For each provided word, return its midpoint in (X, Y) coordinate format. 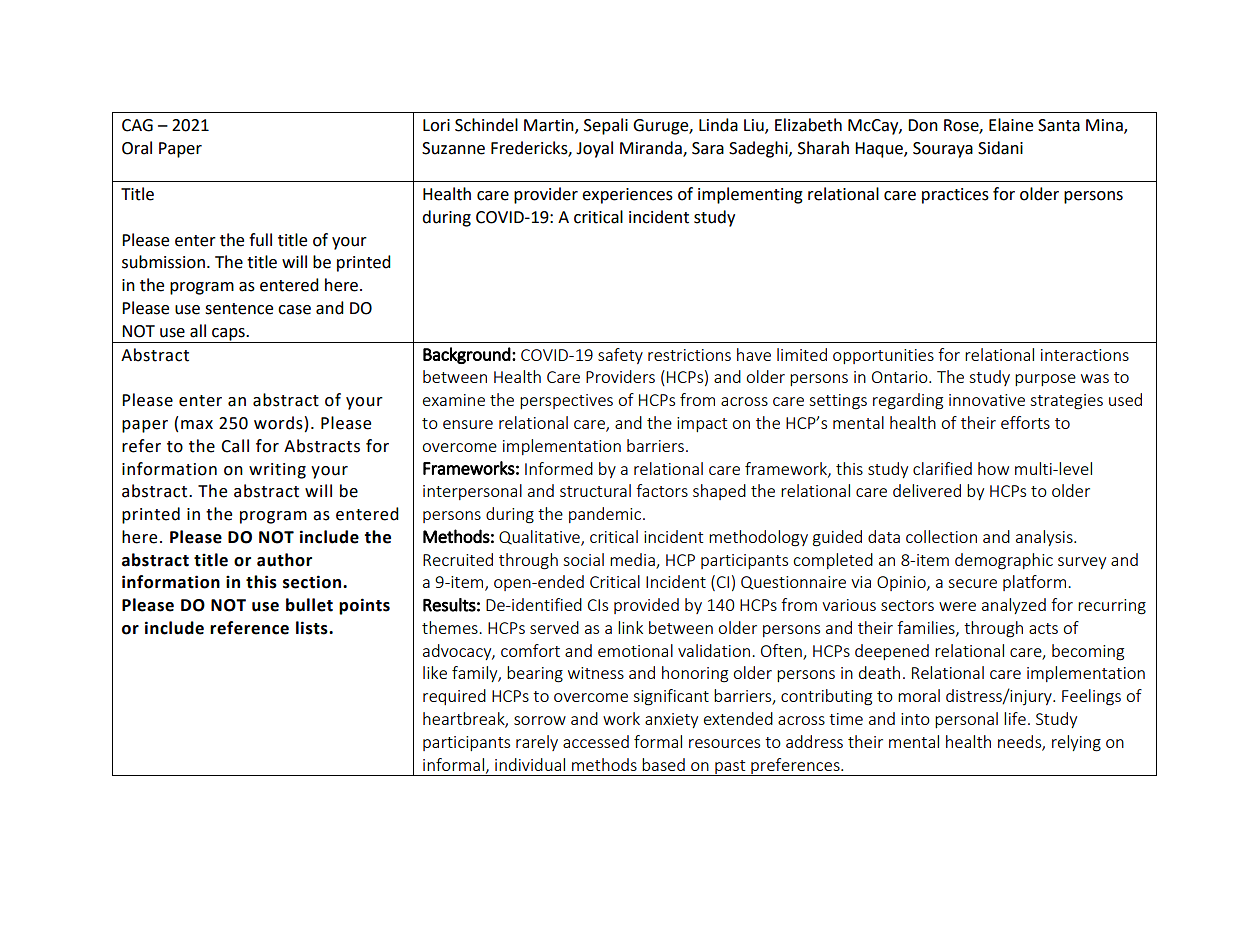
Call (235, 446)
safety (620, 356)
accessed (596, 741)
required (454, 697)
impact (702, 424)
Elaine (1011, 125)
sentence (239, 309)
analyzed (1014, 606)
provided (646, 606)
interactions (1085, 355)
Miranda (652, 148)
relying (1076, 743)
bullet (309, 605)
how (993, 468)
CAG (137, 125)
